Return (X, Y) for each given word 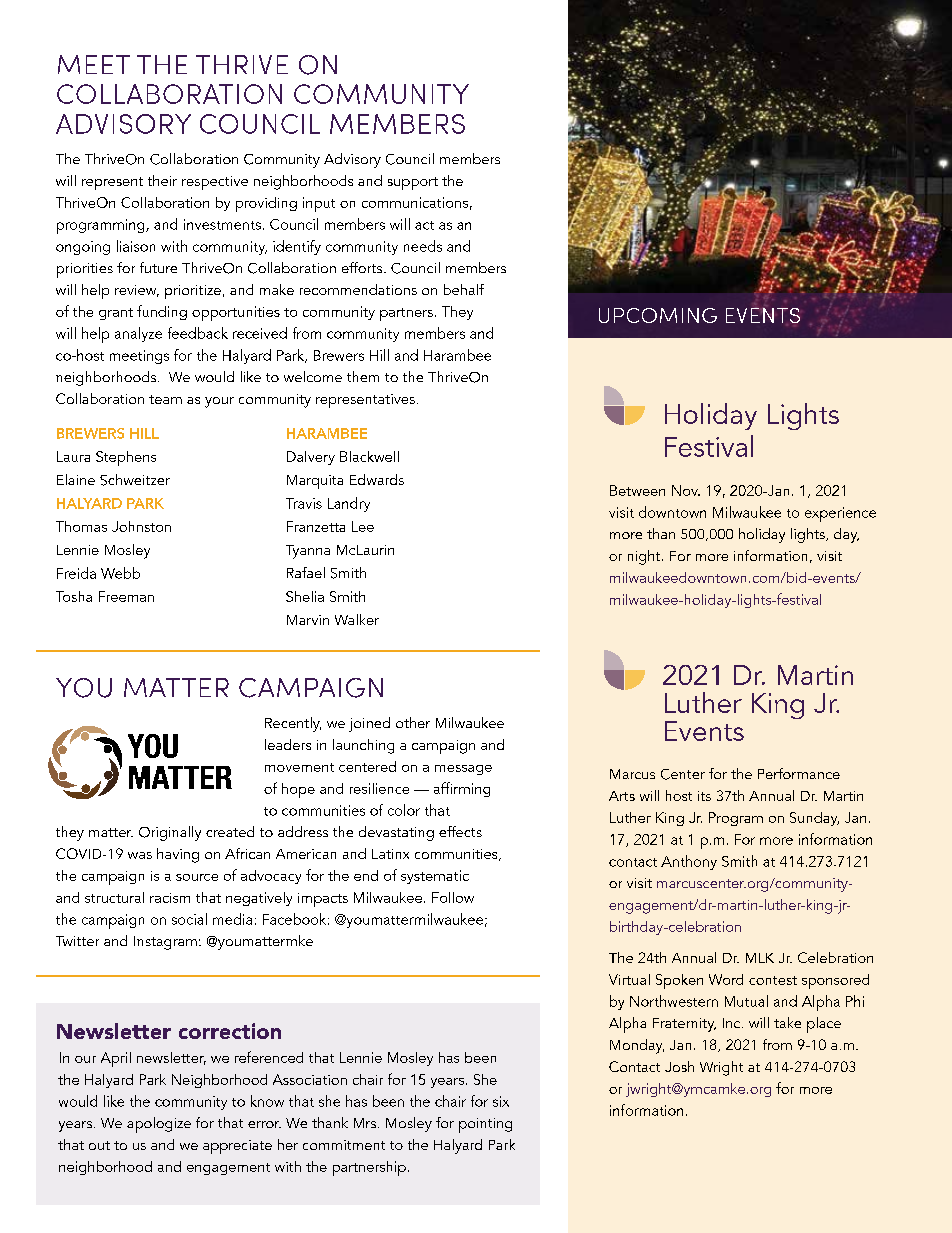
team (165, 399)
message (463, 770)
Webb (120, 573)
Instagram (165, 943)
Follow (453, 897)
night (645, 557)
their (162, 180)
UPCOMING (658, 315)
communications (415, 202)
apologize (159, 1125)
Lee (363, 526)
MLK (760, 958)
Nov (686, 490)
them (363, 376)
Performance (799, 773)
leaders (288, 744)
